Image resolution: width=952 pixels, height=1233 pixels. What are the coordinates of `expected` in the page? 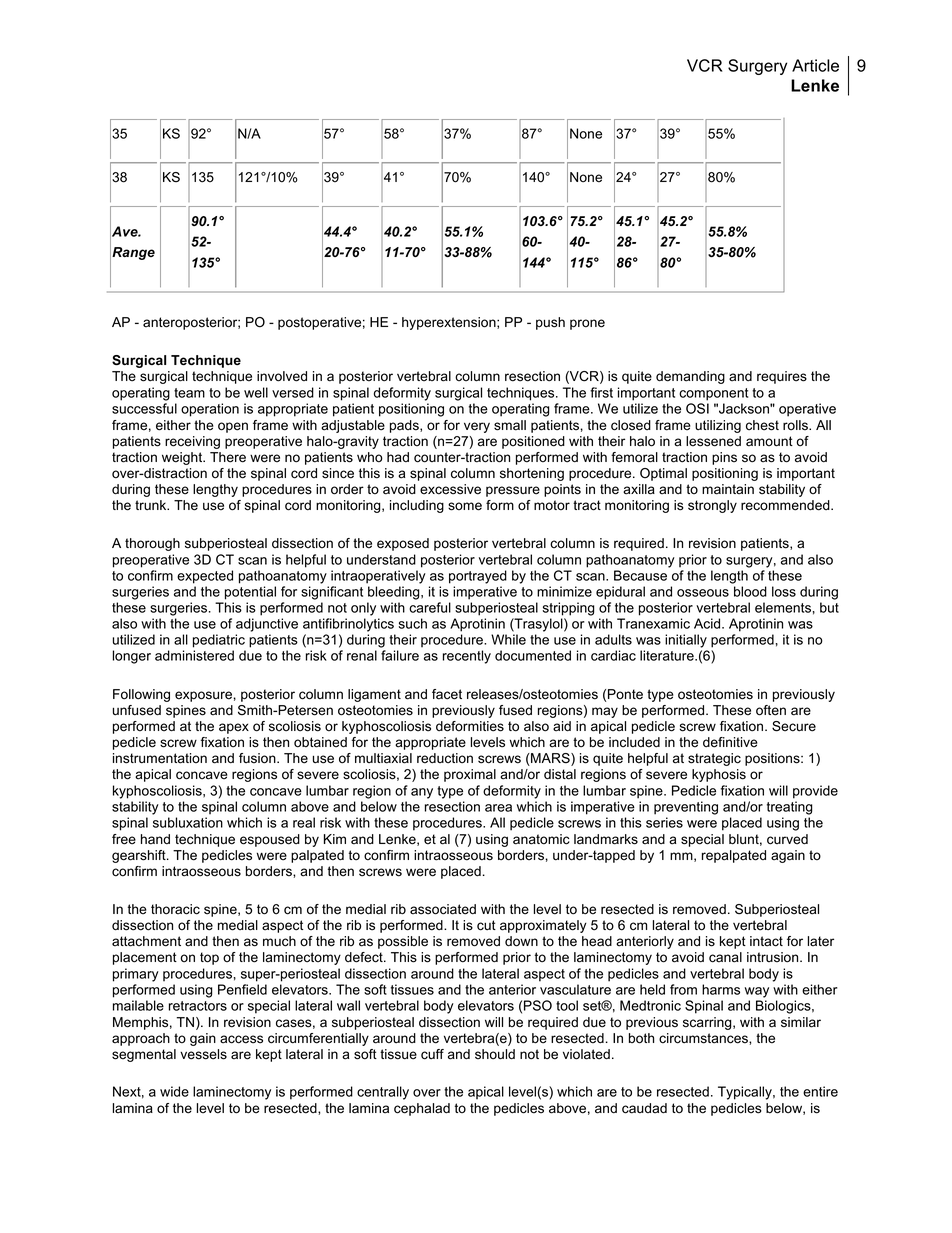 It's located at (205, 577).
